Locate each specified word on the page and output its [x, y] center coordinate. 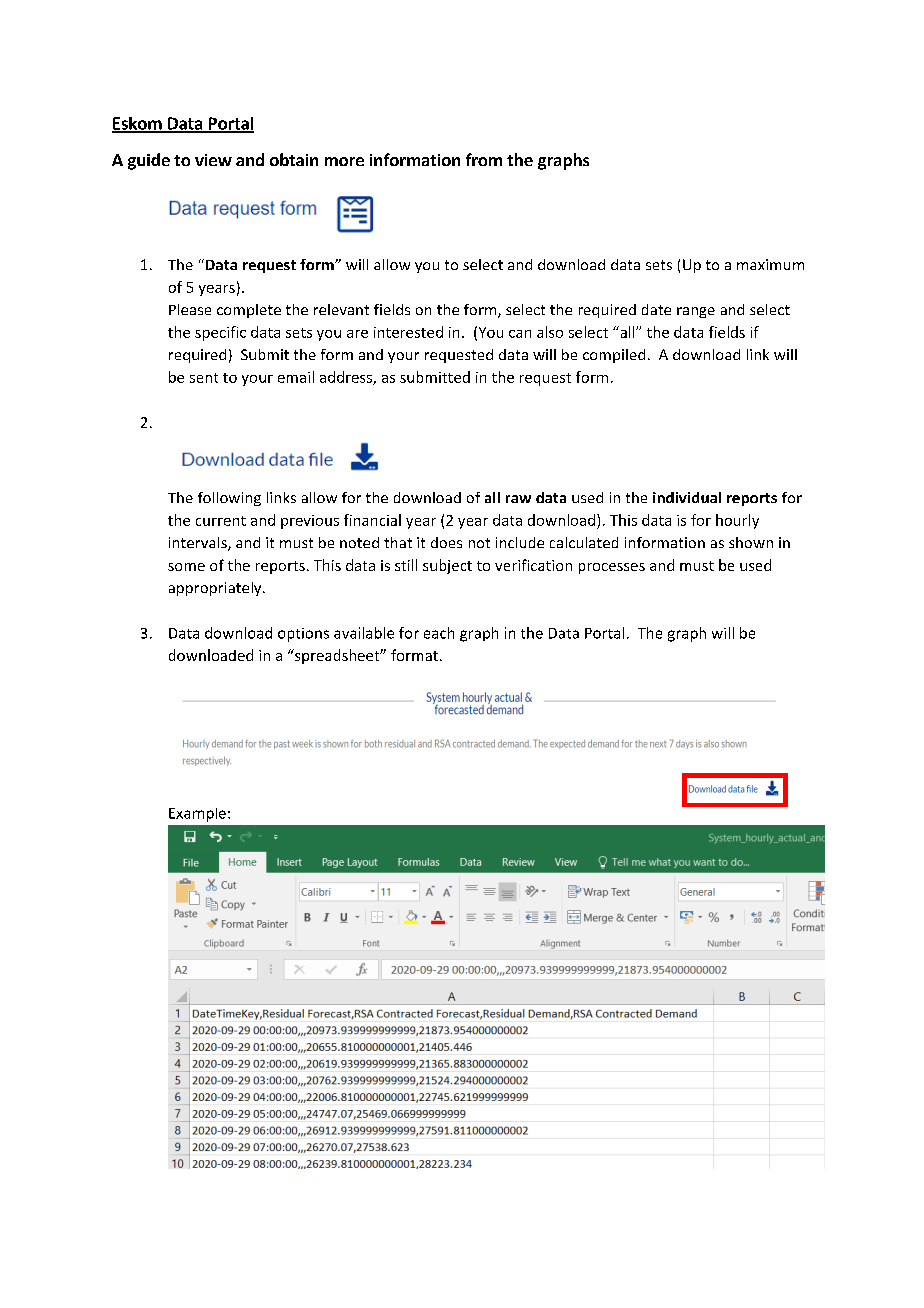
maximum [770, 264]
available [364, 633]
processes [612, 568]
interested [408, 332]
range [696, 312]
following [229, 499]
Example [197, 815]
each [439, 633]
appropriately [216, 589]
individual [687, 497]
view [213, 160]
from [484, 159]
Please [190, 309]
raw [518, 499]
